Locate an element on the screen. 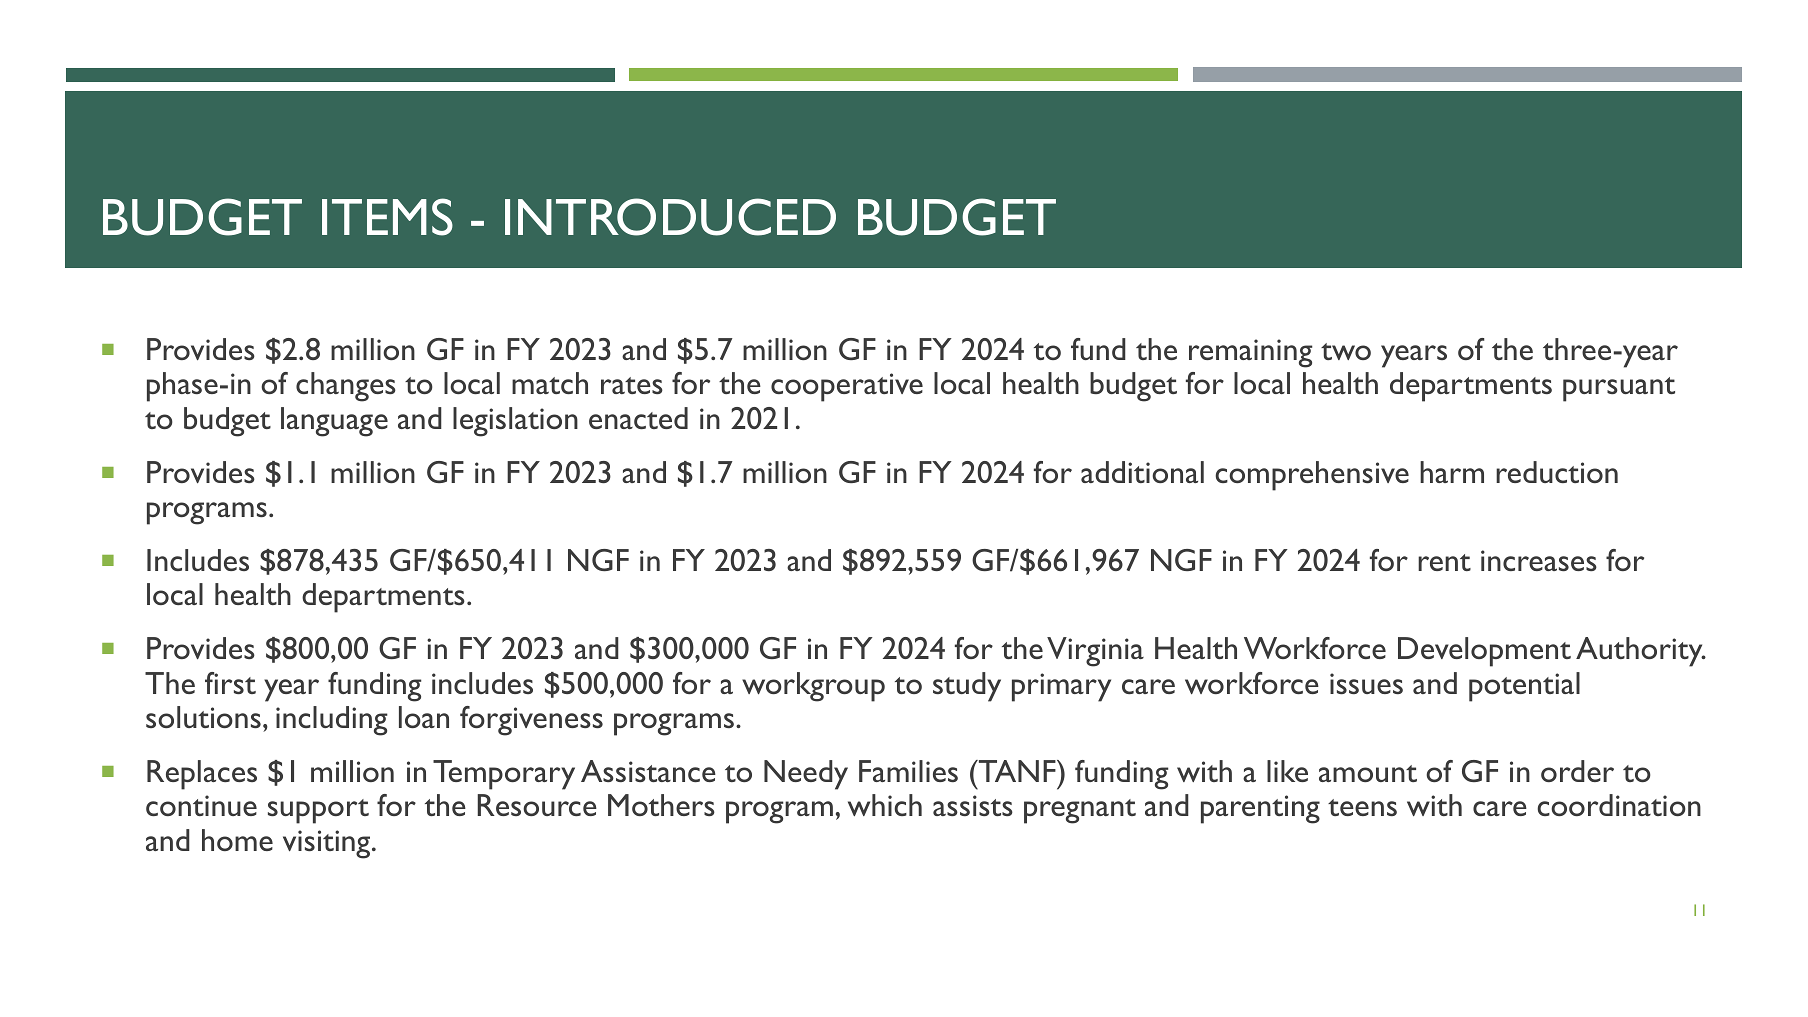 This screenshot has width=1808, height=1017. ITEMS is located at coordinates (387, 217).
